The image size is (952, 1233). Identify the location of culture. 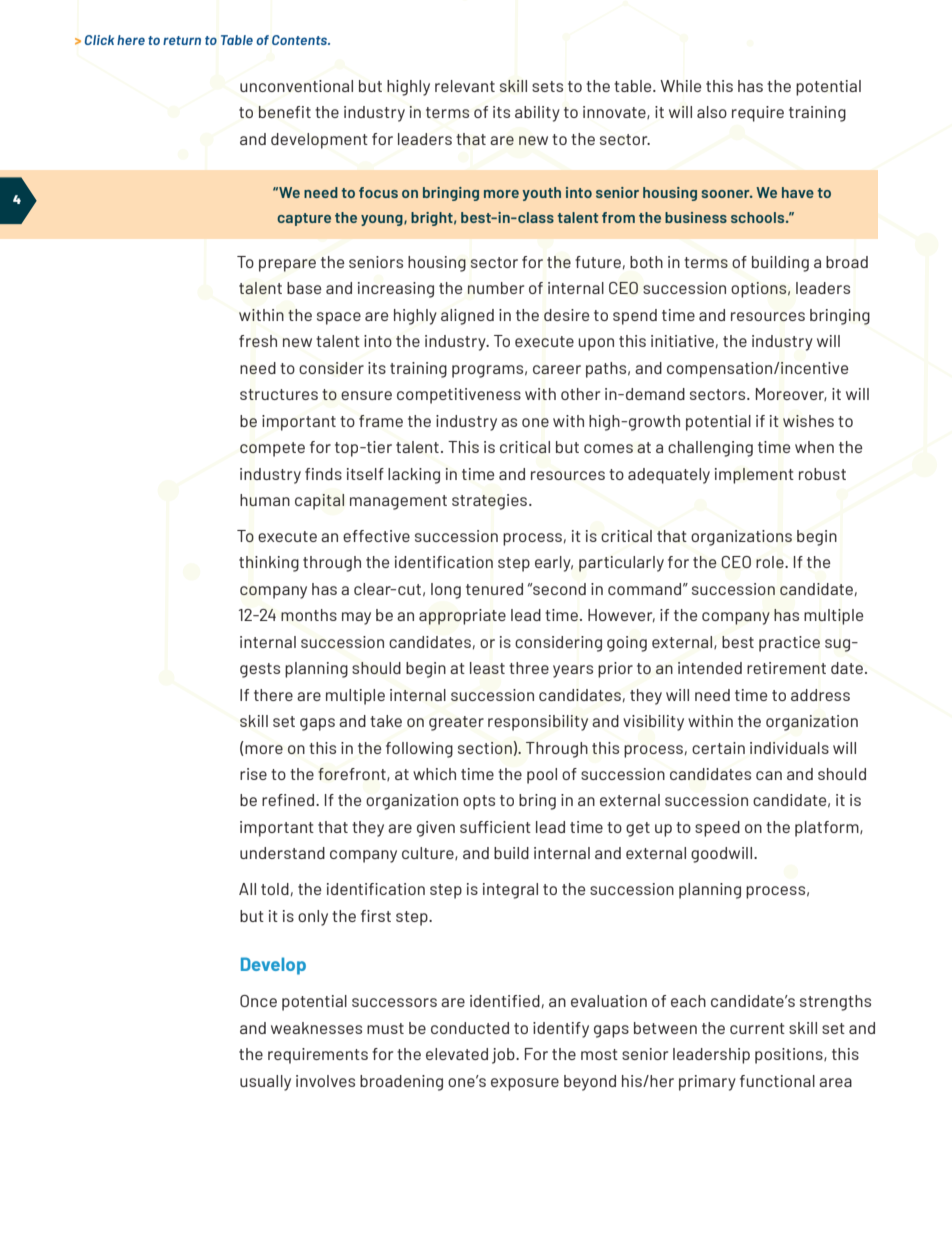
(429, 853).
